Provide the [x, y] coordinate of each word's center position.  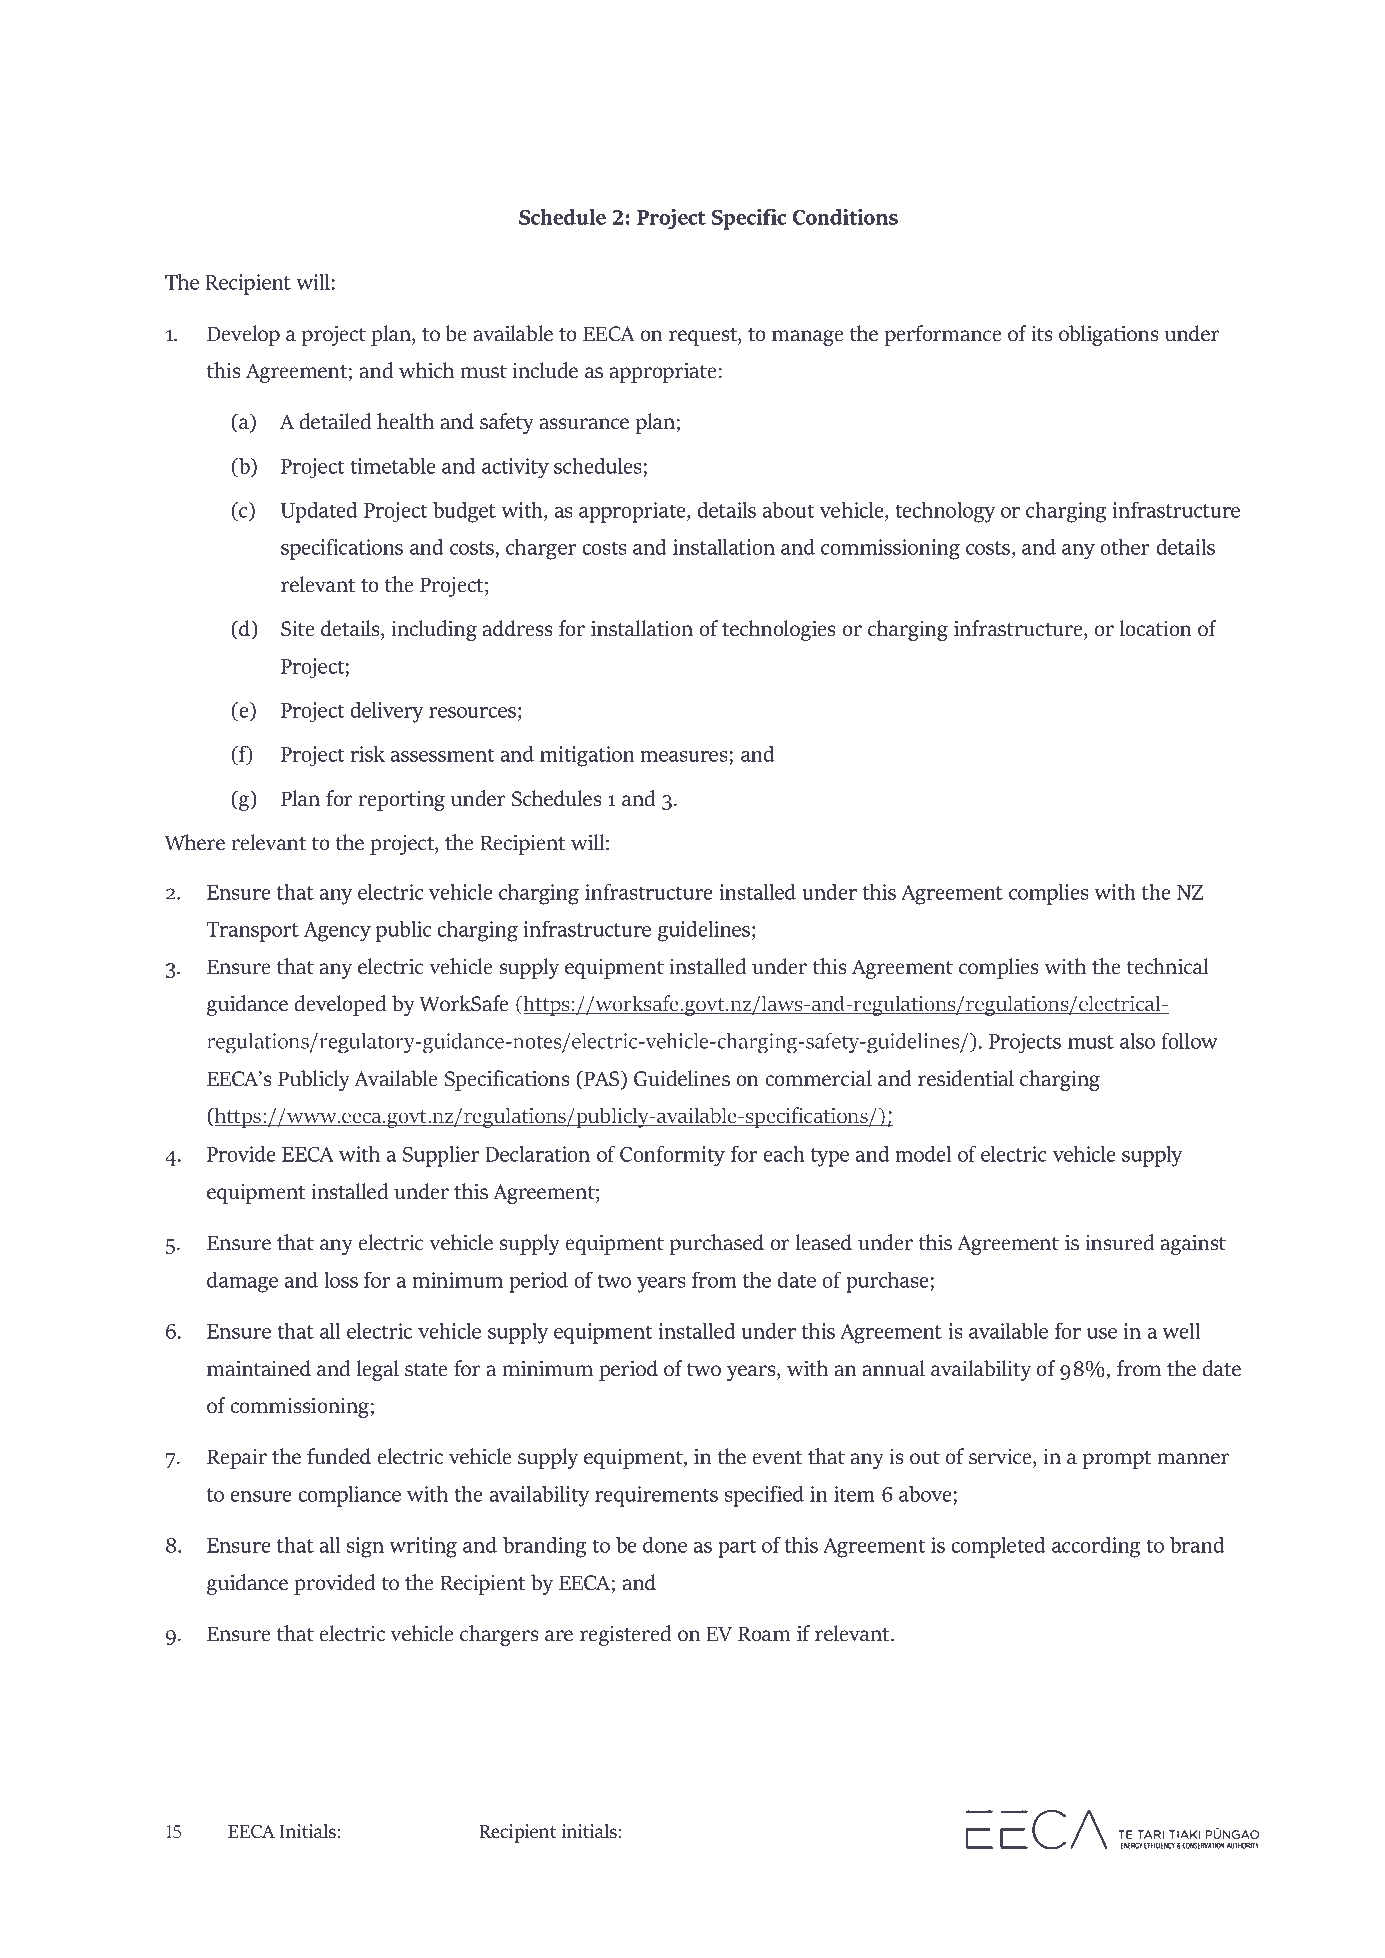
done [665, 1545]
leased [824, 1242]
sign [365, 1547]
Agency [337, 932]
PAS [602, 1080]
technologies [779, 630]
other [1124, 547]
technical [1167, 966]
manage [808, 338]
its [1042, 334]
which [426, 370]
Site [298, 629]
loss [341, 1280]
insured [1119, 1242]
